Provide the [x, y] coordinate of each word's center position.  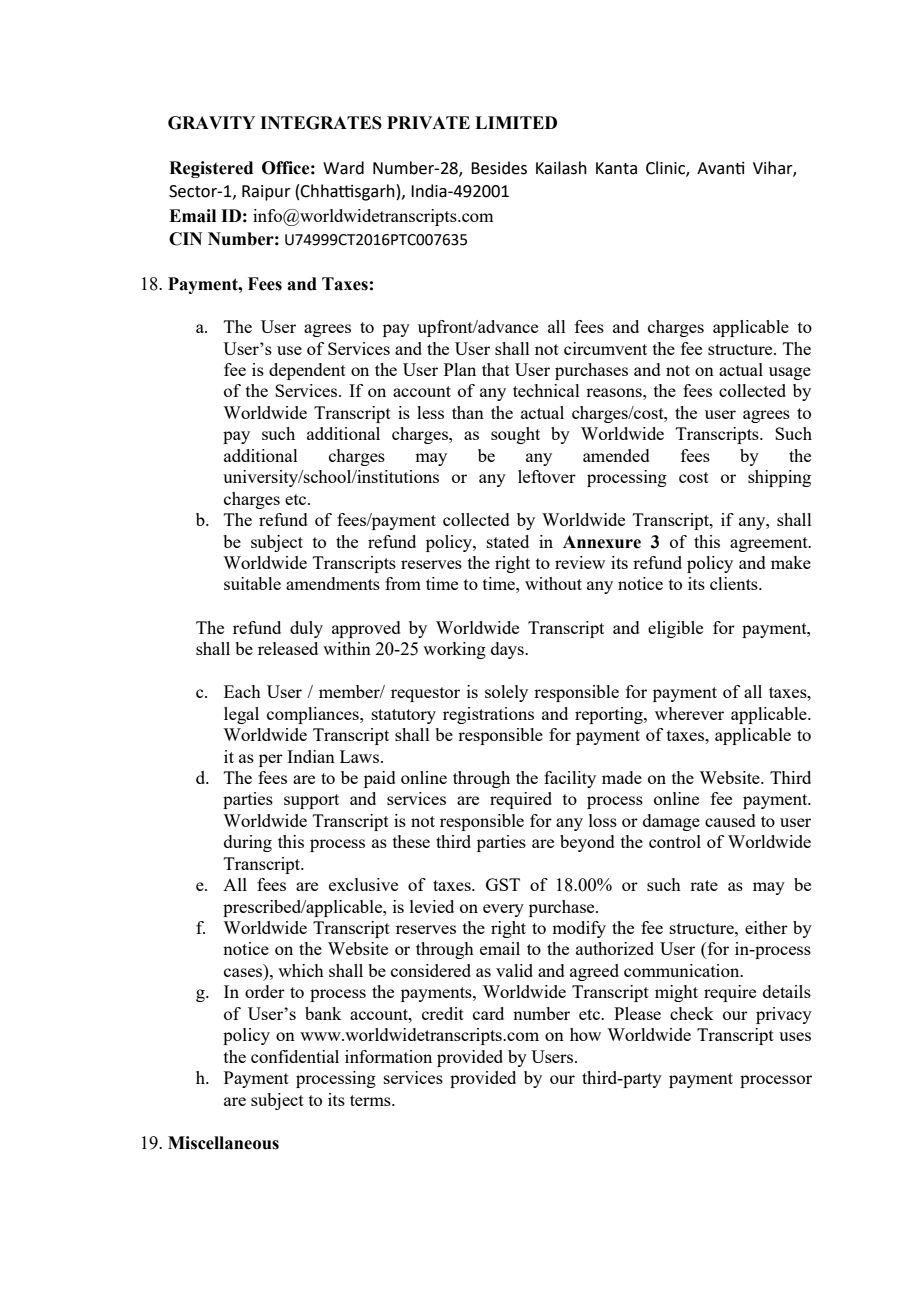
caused [730, 820]
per [271, 760]
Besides [499, 168]
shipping [779, 478]
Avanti [721, 168]
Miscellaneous [223, 1143]
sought [515, 435]
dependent [307, 371]
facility [570, 779]
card [488, 1013]
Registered [211, 169]
